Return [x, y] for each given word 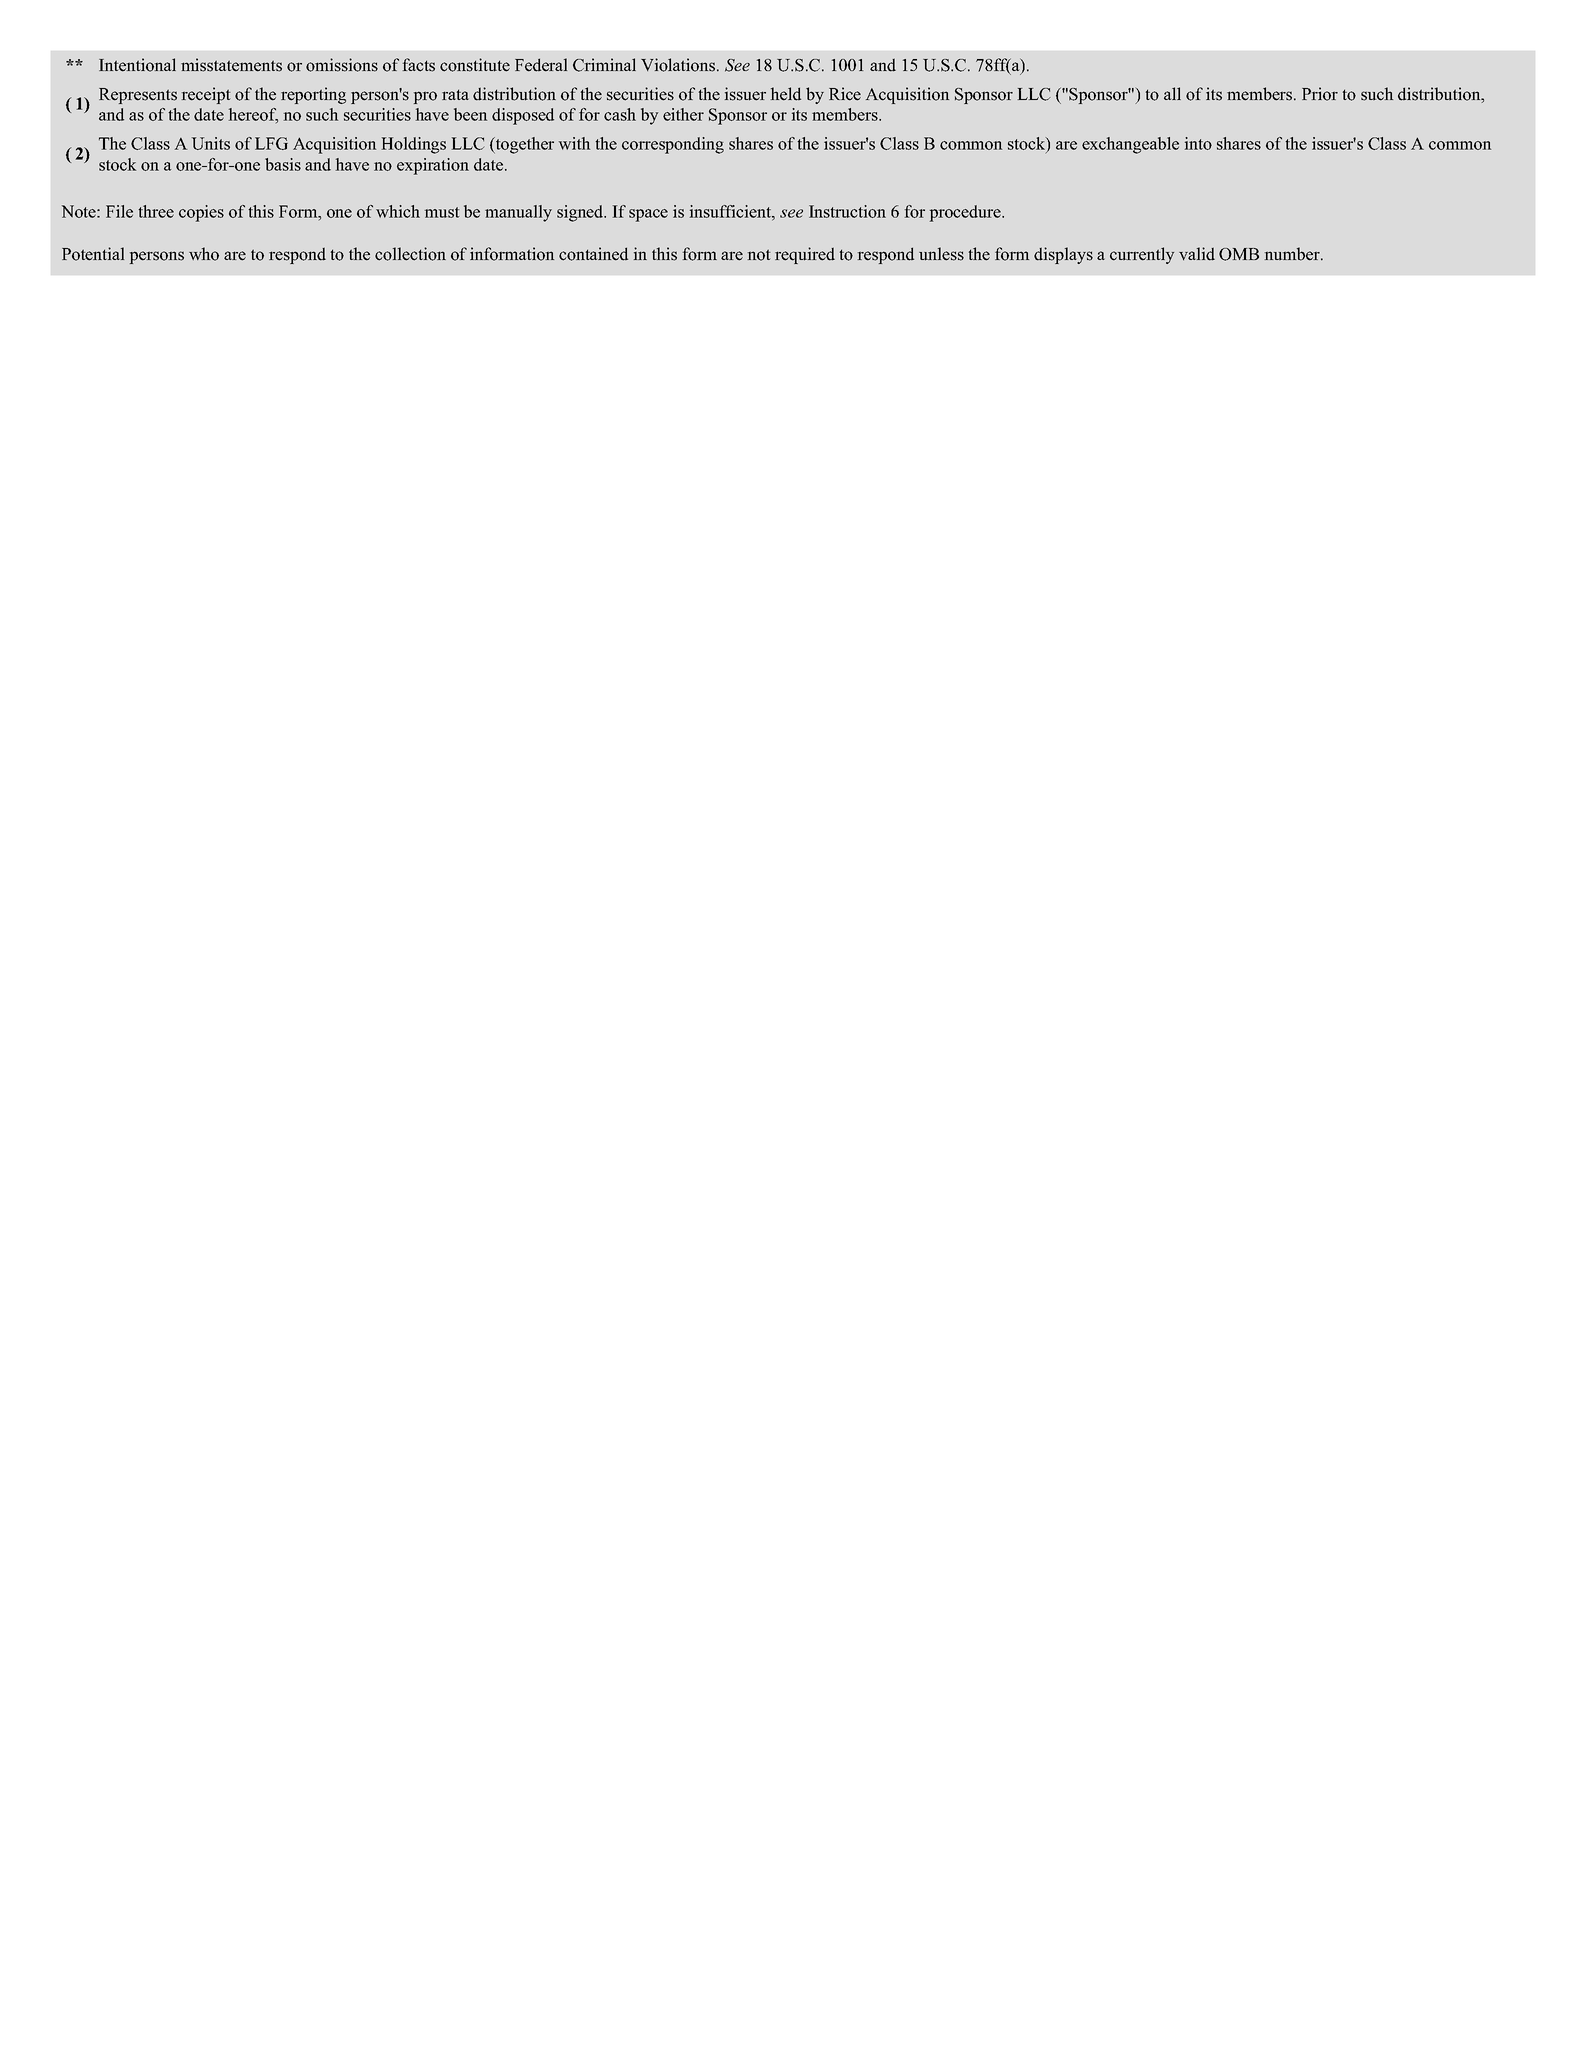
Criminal [604, 65]
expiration [433, 166]
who [204, 254]
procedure [966, 213]
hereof [253, 115]
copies [201, 213]
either [683, 114]
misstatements [231, 65]
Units [210, 143]
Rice [845, 94]
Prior [1320, 94]
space [648, 215]
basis [283, 164]
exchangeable [1130, 145]
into [1198, 143]
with [574, 143]
